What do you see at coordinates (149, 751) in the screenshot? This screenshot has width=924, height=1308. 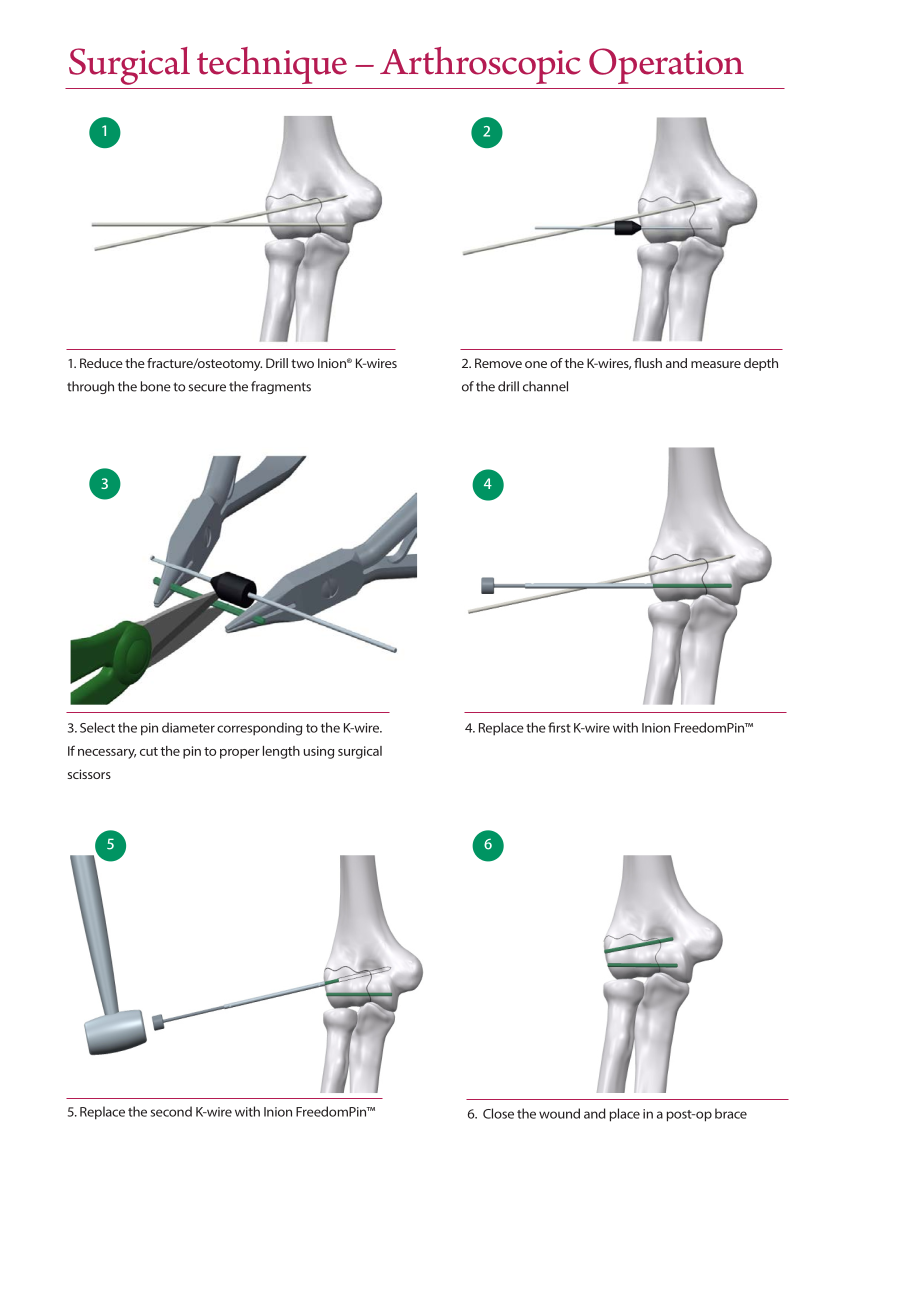 I see `cut` at bounding box center [149, 751].
